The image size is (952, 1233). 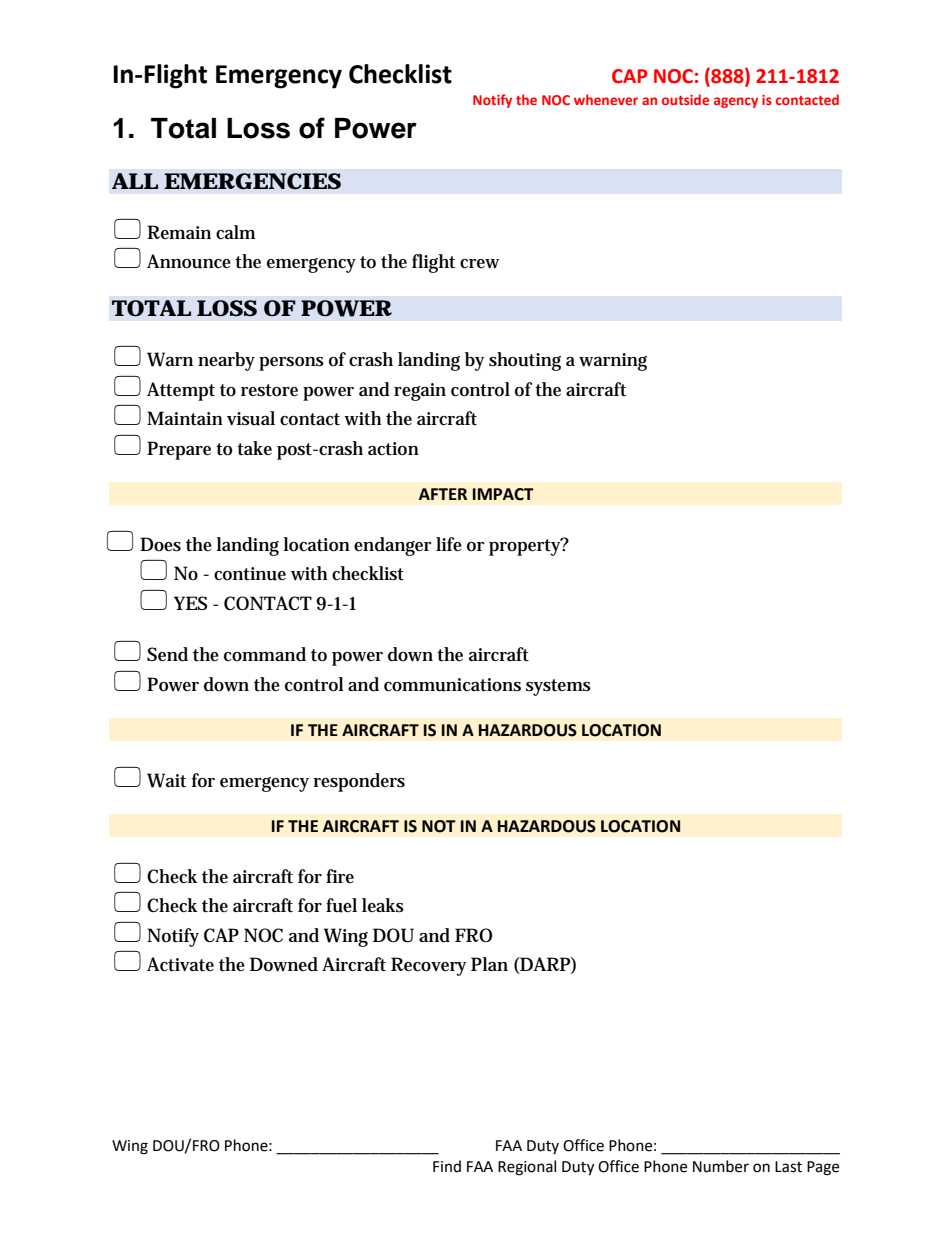 What do you see at coordinates (166, 780) in the screenshot?
I see `Wait` at bounding box center [166, 780].
